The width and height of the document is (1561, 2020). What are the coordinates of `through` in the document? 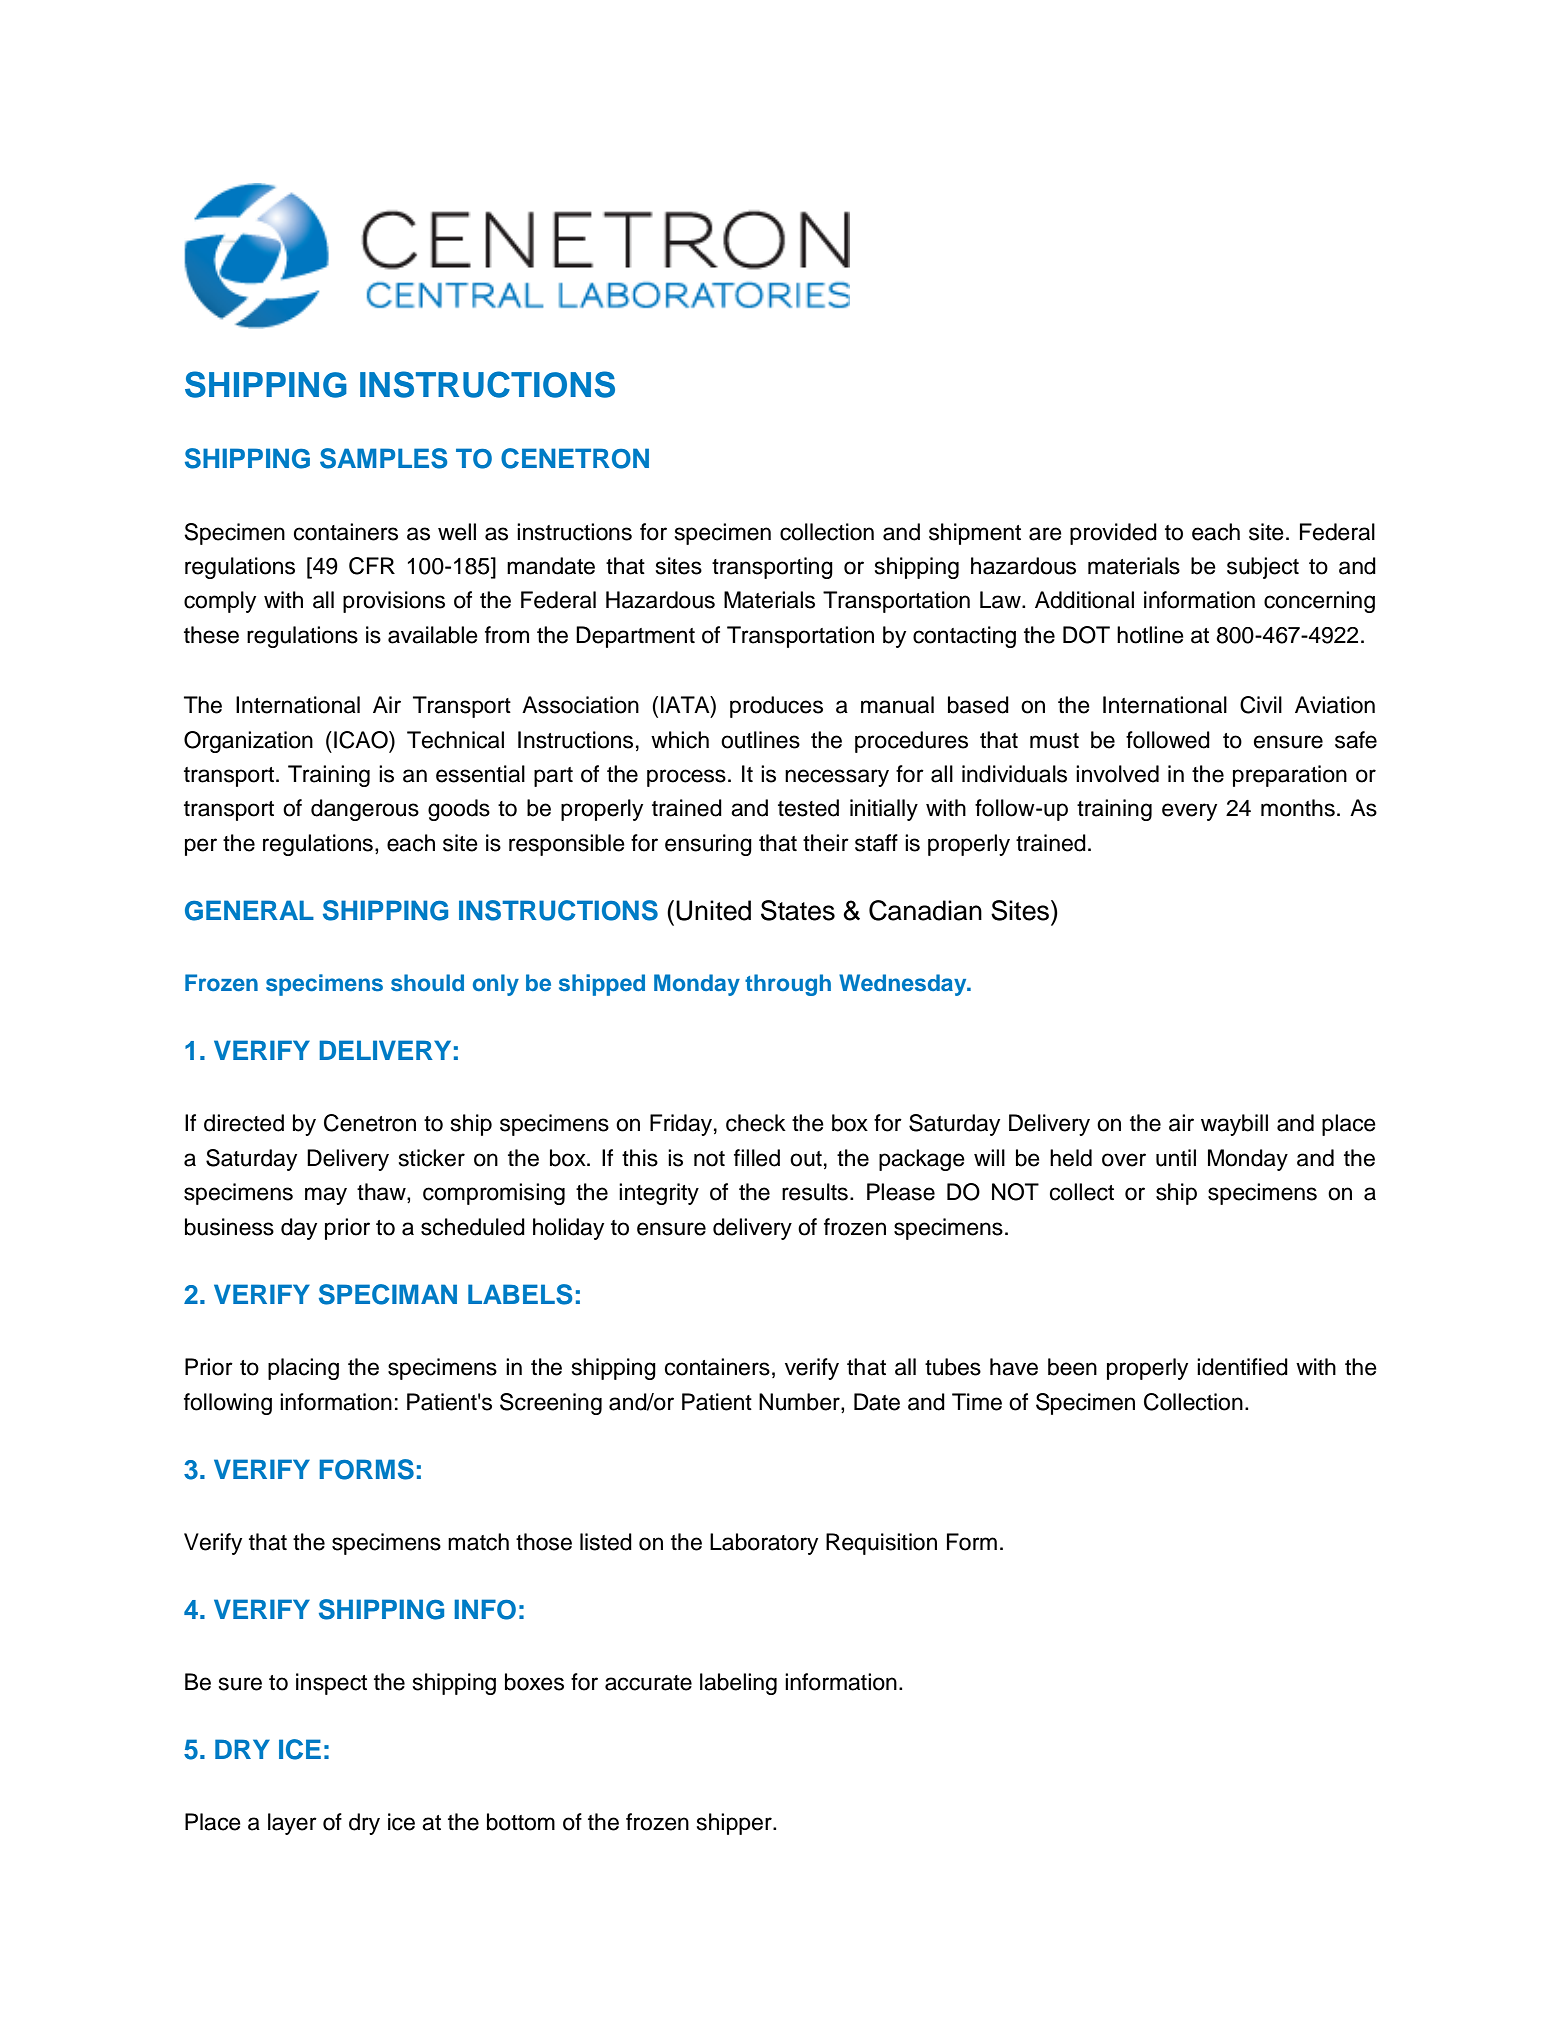 It's located at (788, 985).
